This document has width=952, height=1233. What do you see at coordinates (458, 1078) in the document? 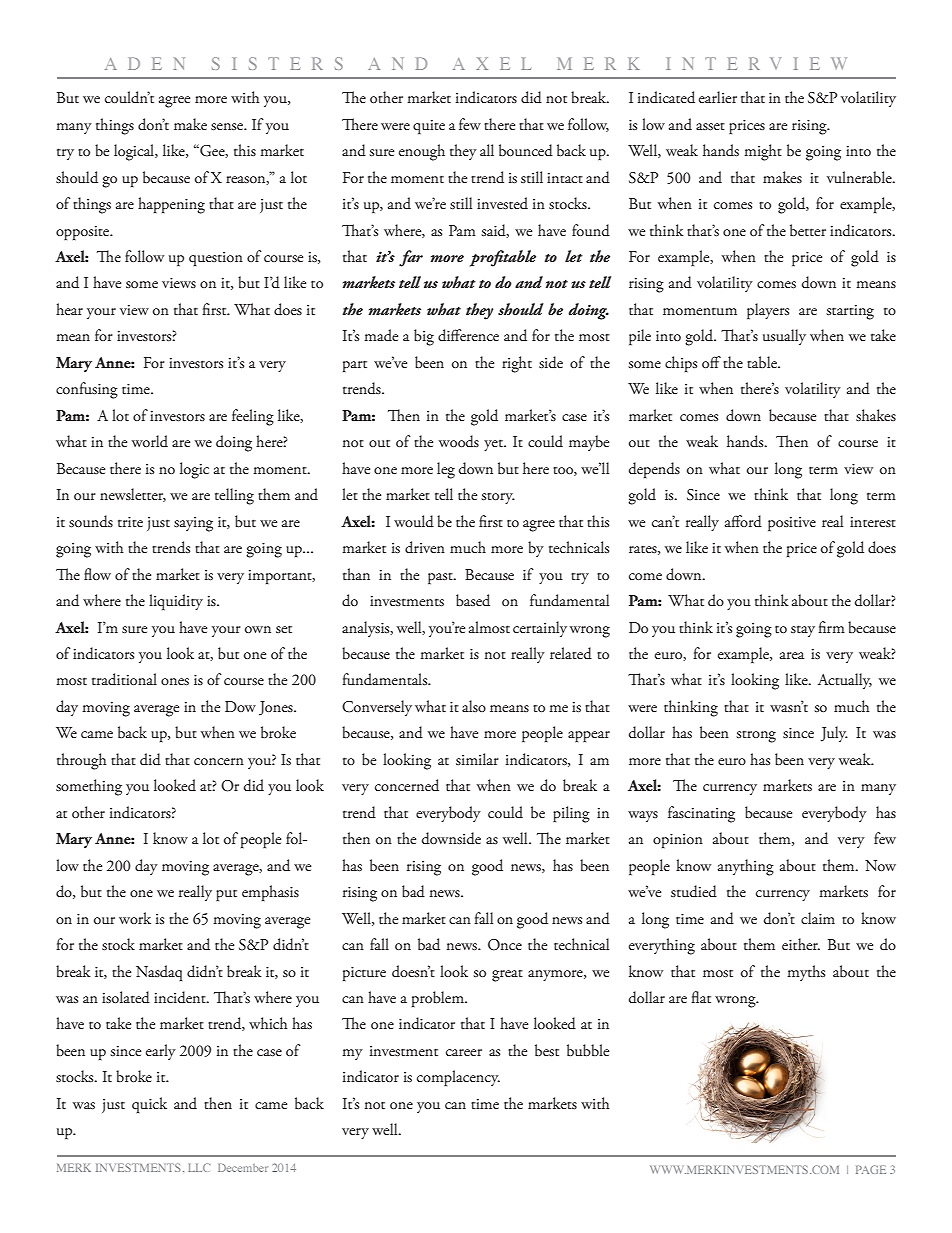
I see `complacency` at bounding box center [458, 1078].
